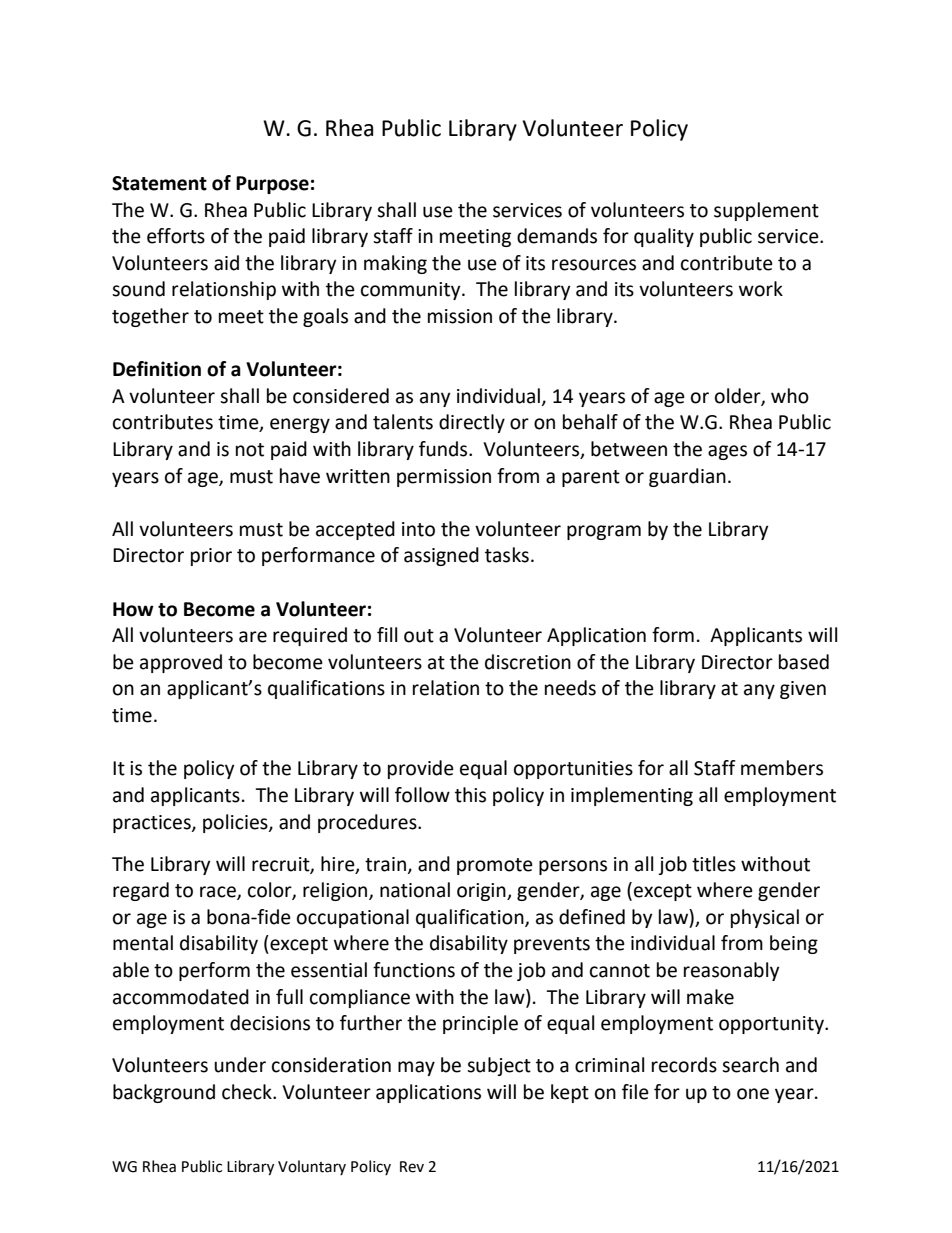 This image has width=952, height=1233. I want to click on efforts, so click(176, 236).
